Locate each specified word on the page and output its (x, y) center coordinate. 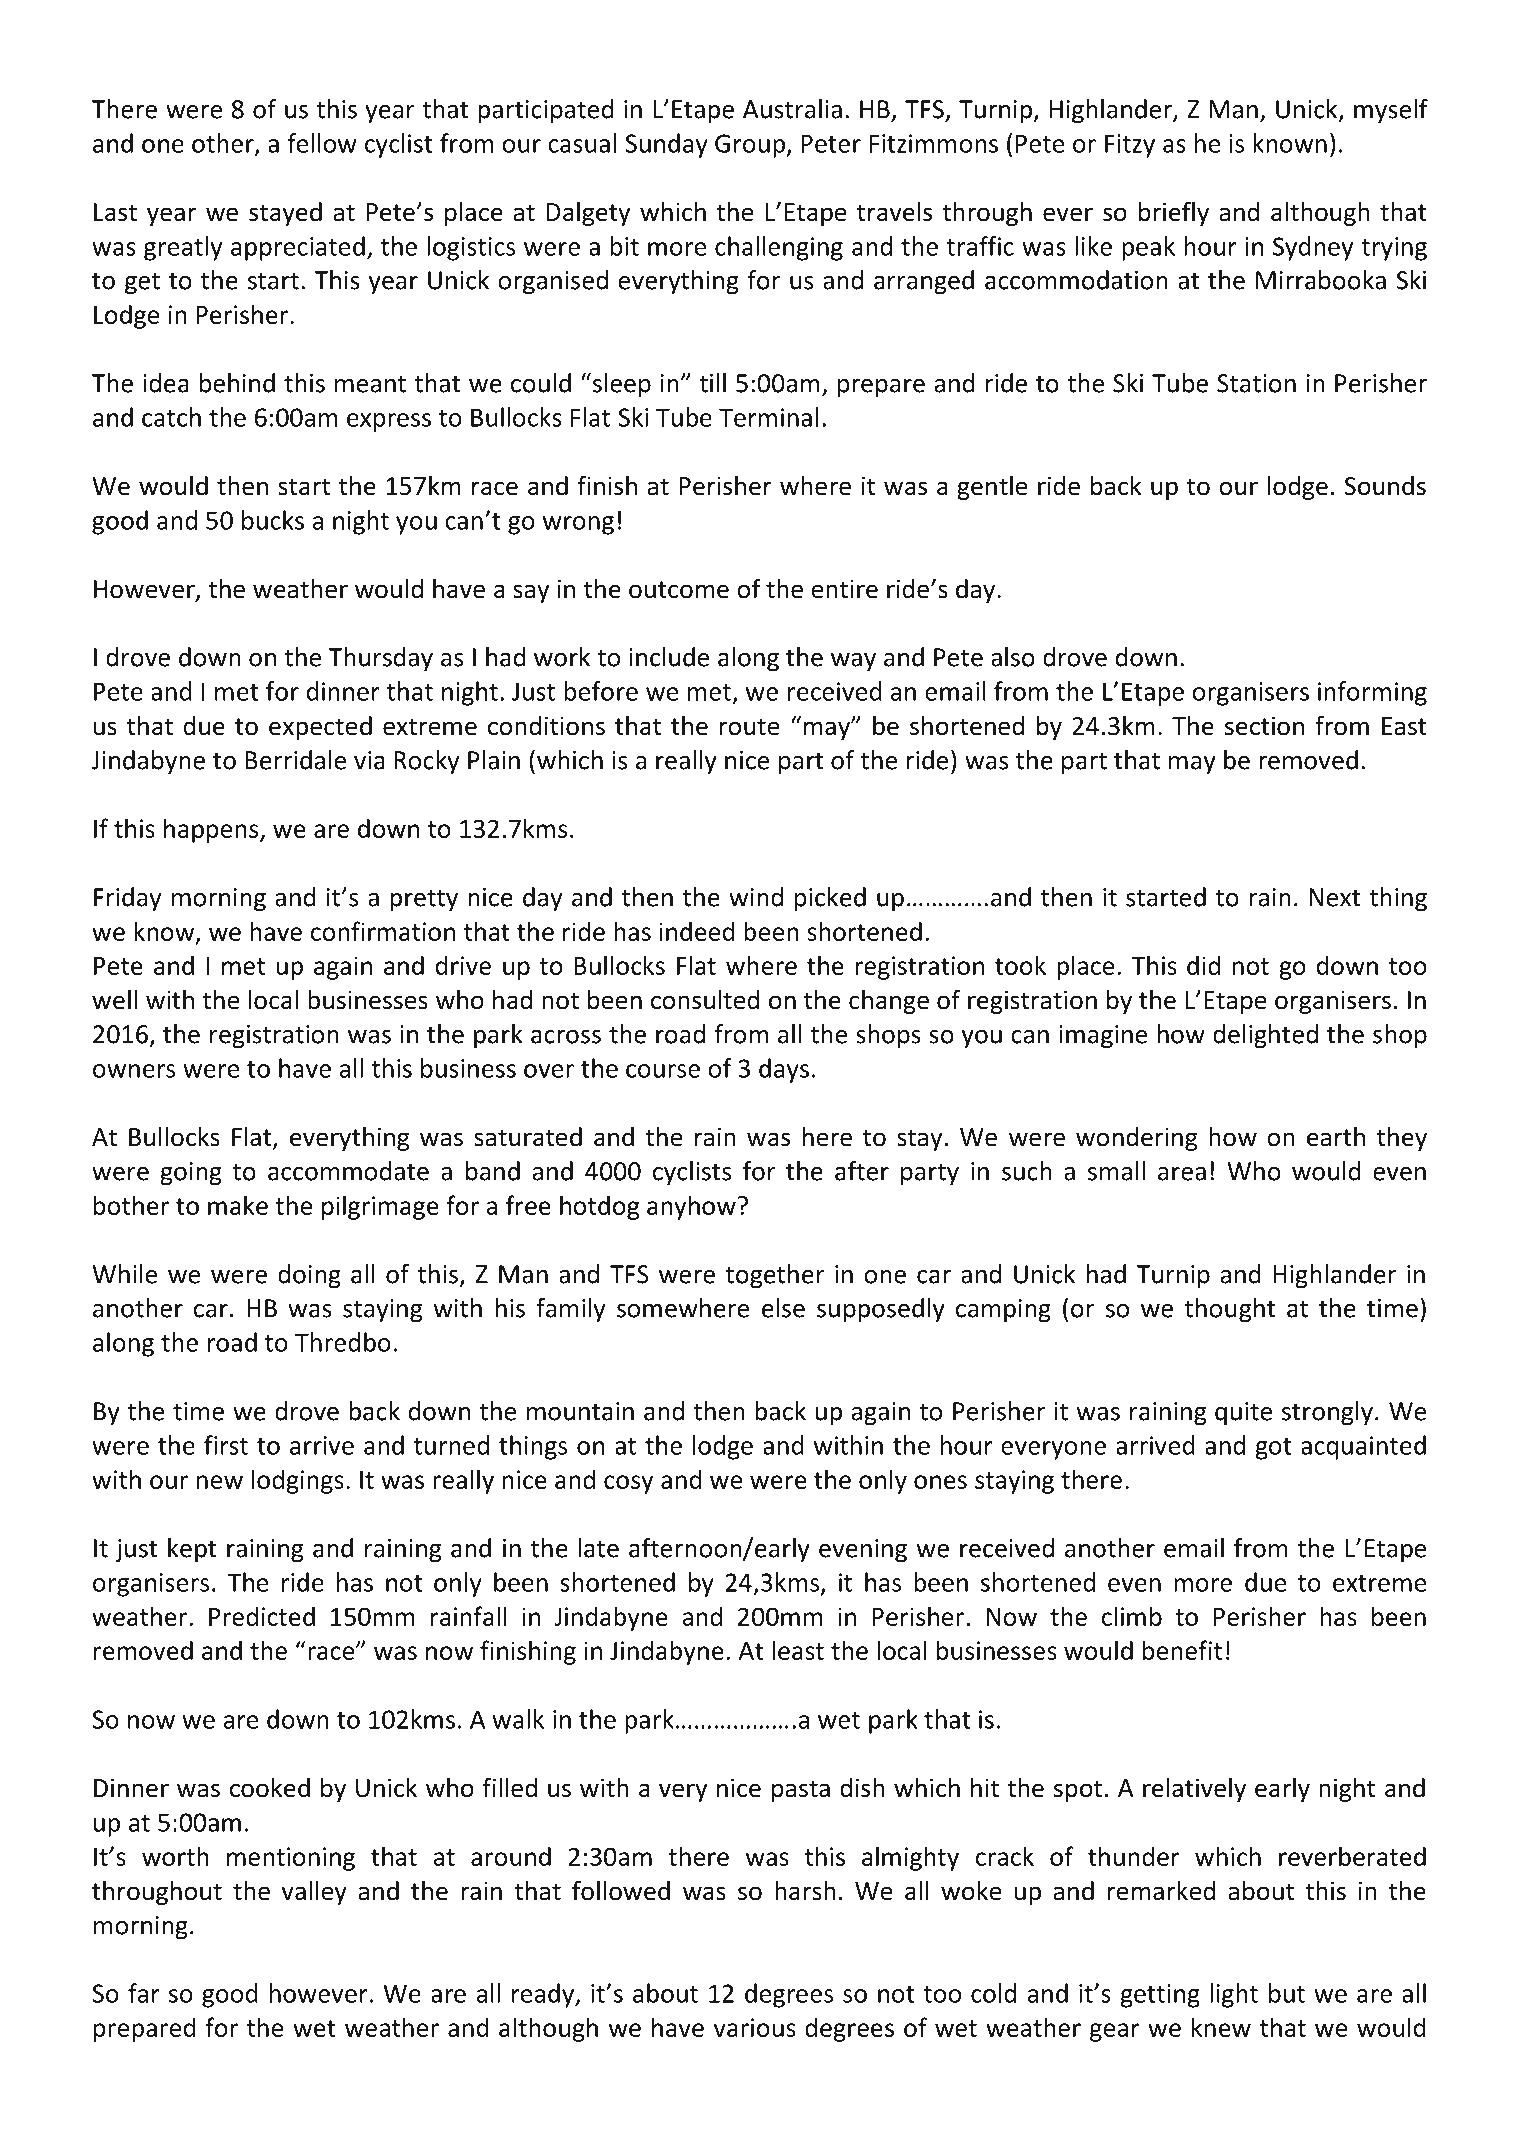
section (1264, 726)
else (783, 1308)
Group (750, 146)
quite (1243, 1414)
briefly (1174, 213)
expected (320, 728)
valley (314, 1893)
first (226, 1445)
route (749, 727)
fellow (322, 143)
